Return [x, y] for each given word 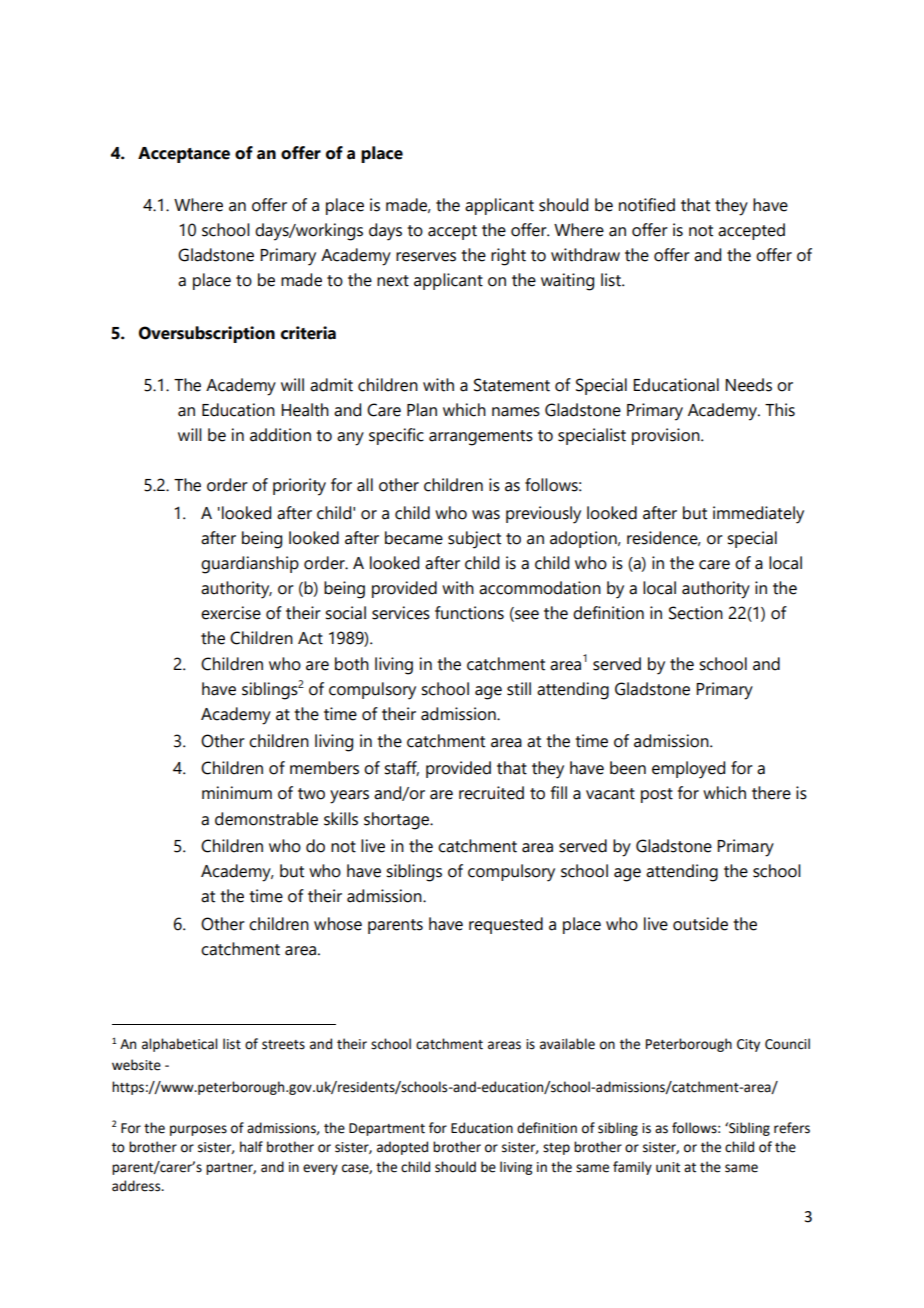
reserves [426, 257]
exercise [231, 613]
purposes [198, 1130]
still [519, 689]
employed [688, 770]
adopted [402, 1148]
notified [647, 205]
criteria [308, 333]
